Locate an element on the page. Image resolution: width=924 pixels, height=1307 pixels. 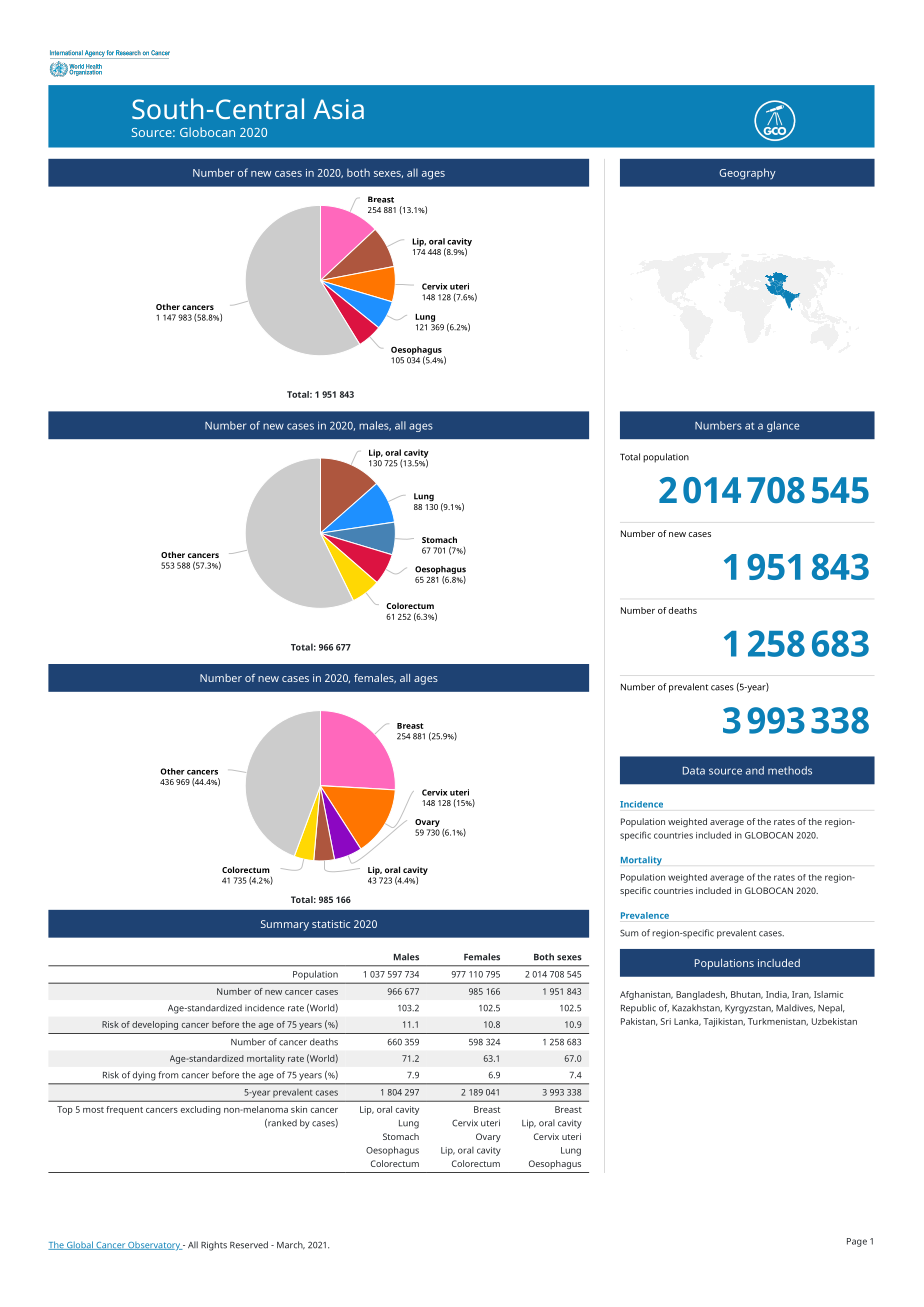
Iran is located at coordinates (801, 995).
